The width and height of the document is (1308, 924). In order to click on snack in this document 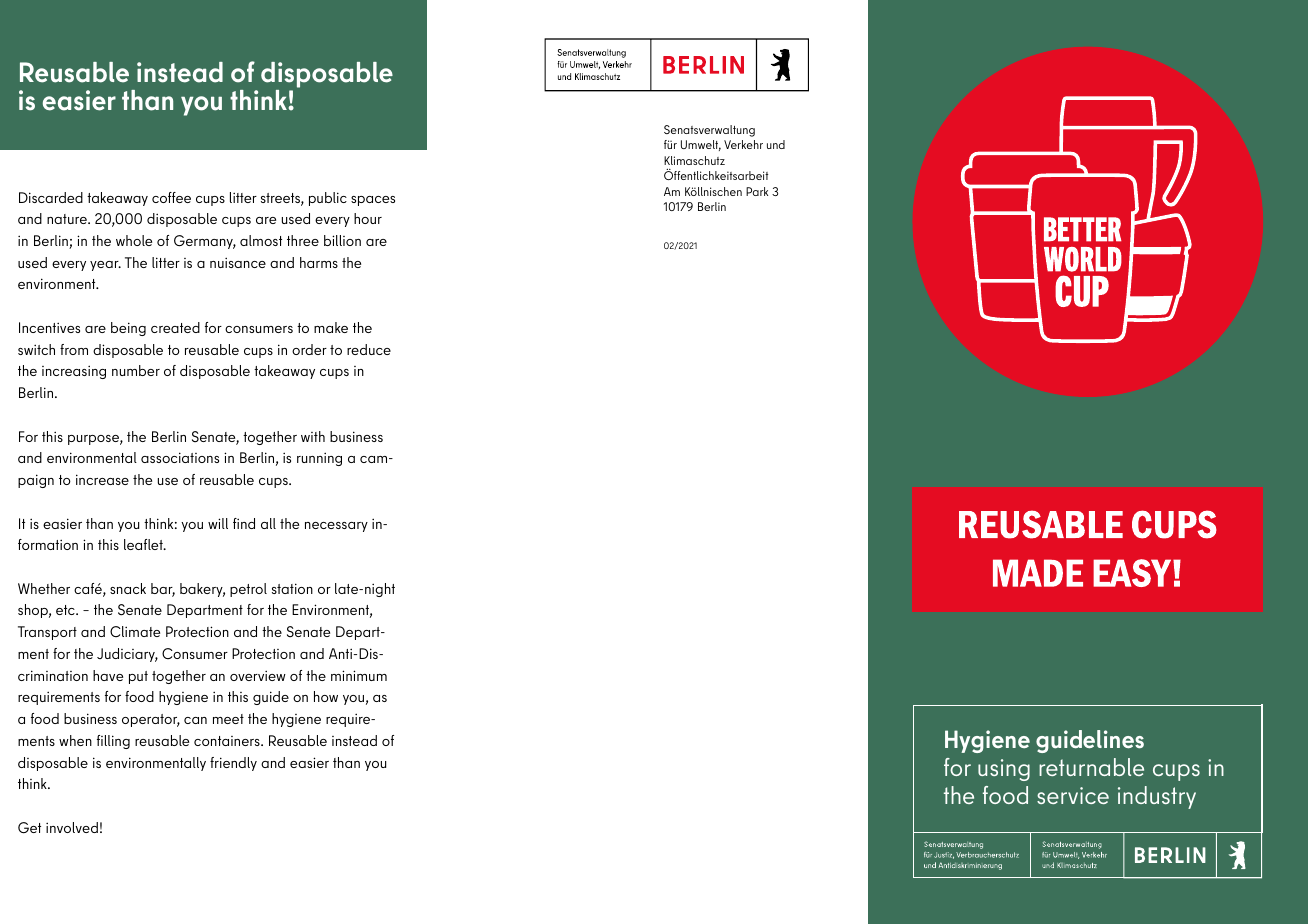, I will do `click(128, 588)`.
